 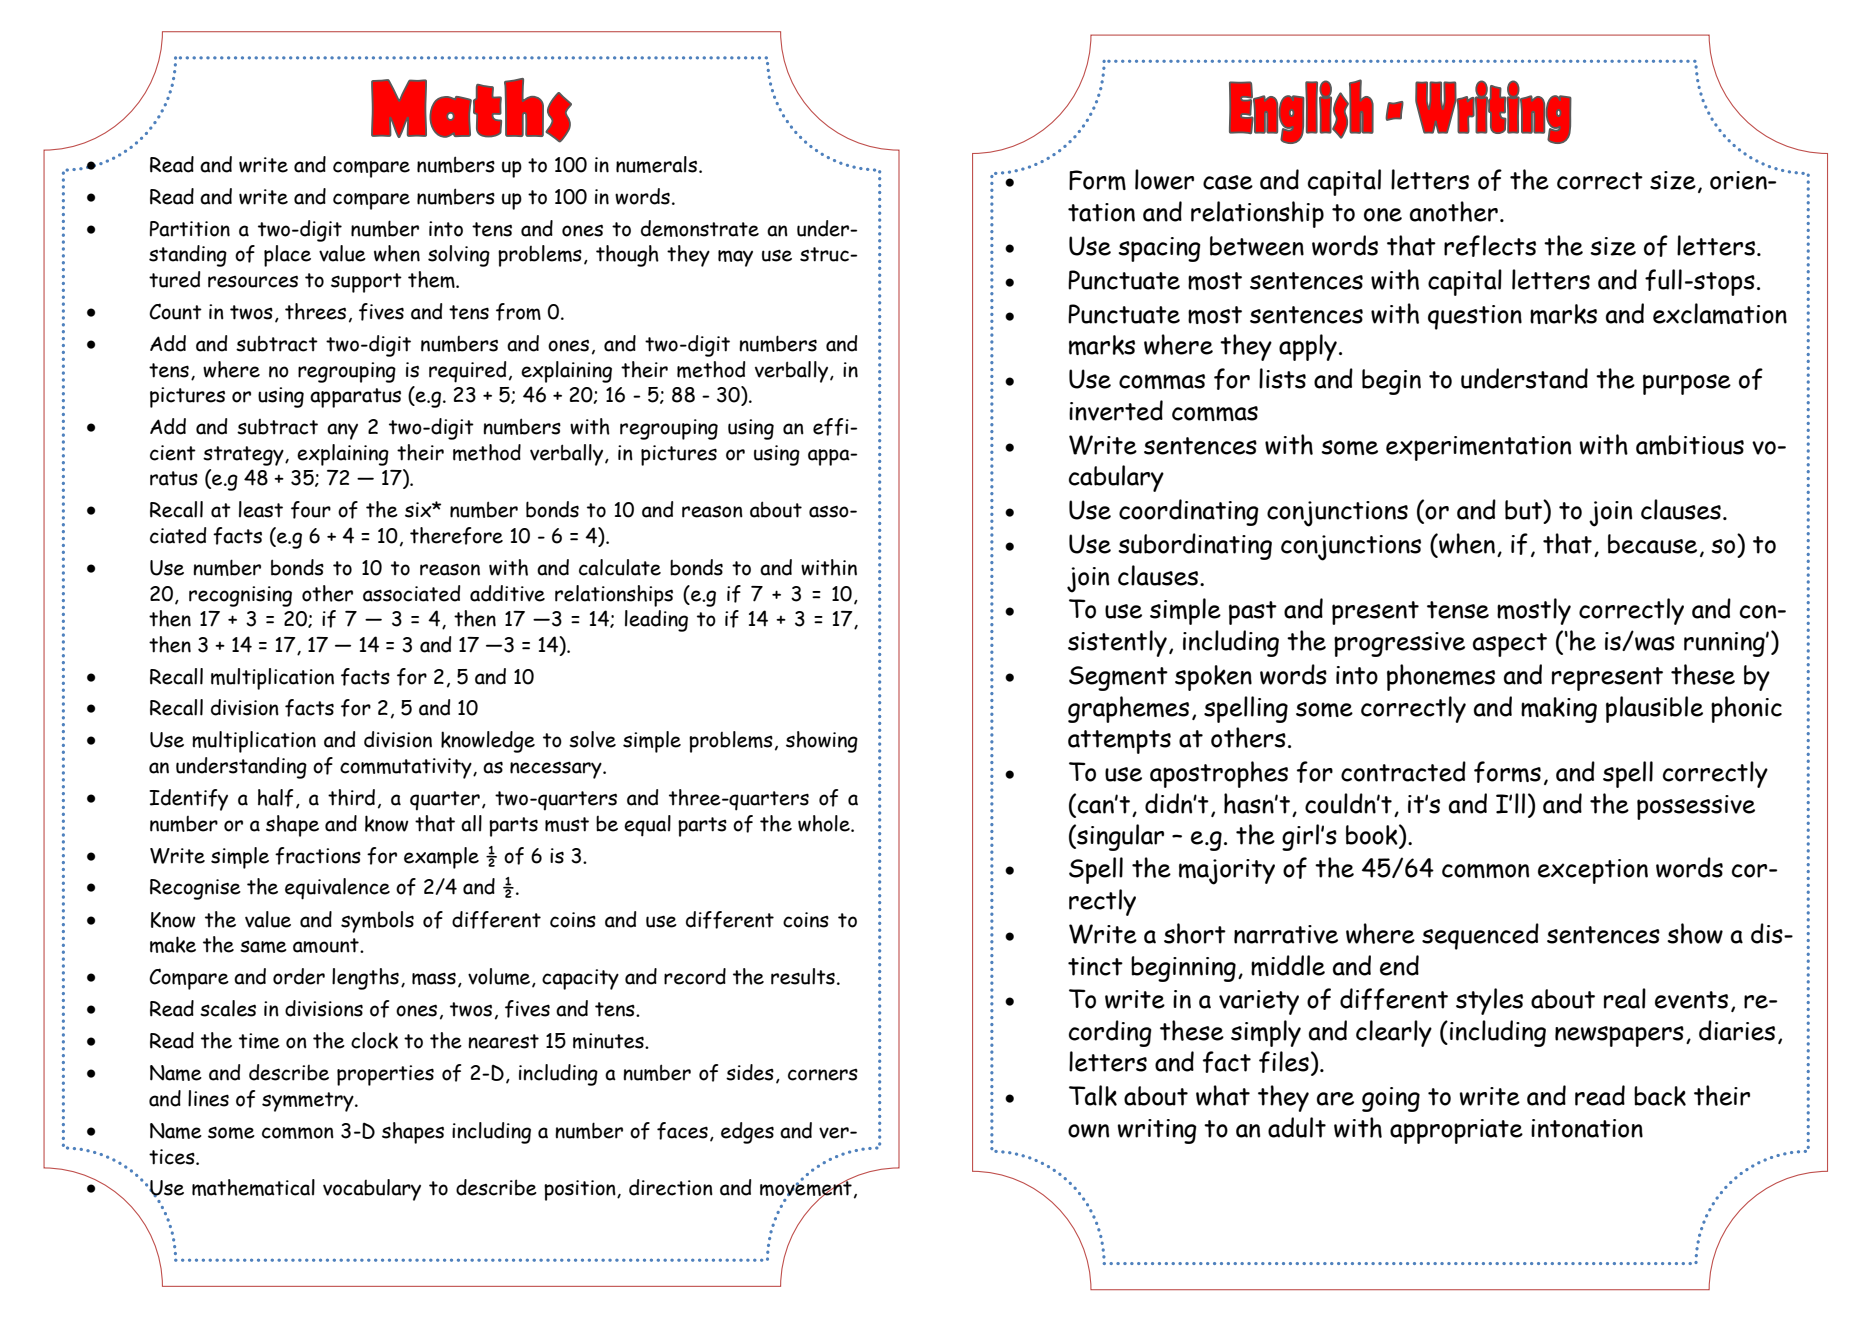 What do you see at coordinates (1456, 1131) in the screenshot?
I see `appropriate` at bounding box center [1456, 1131].
